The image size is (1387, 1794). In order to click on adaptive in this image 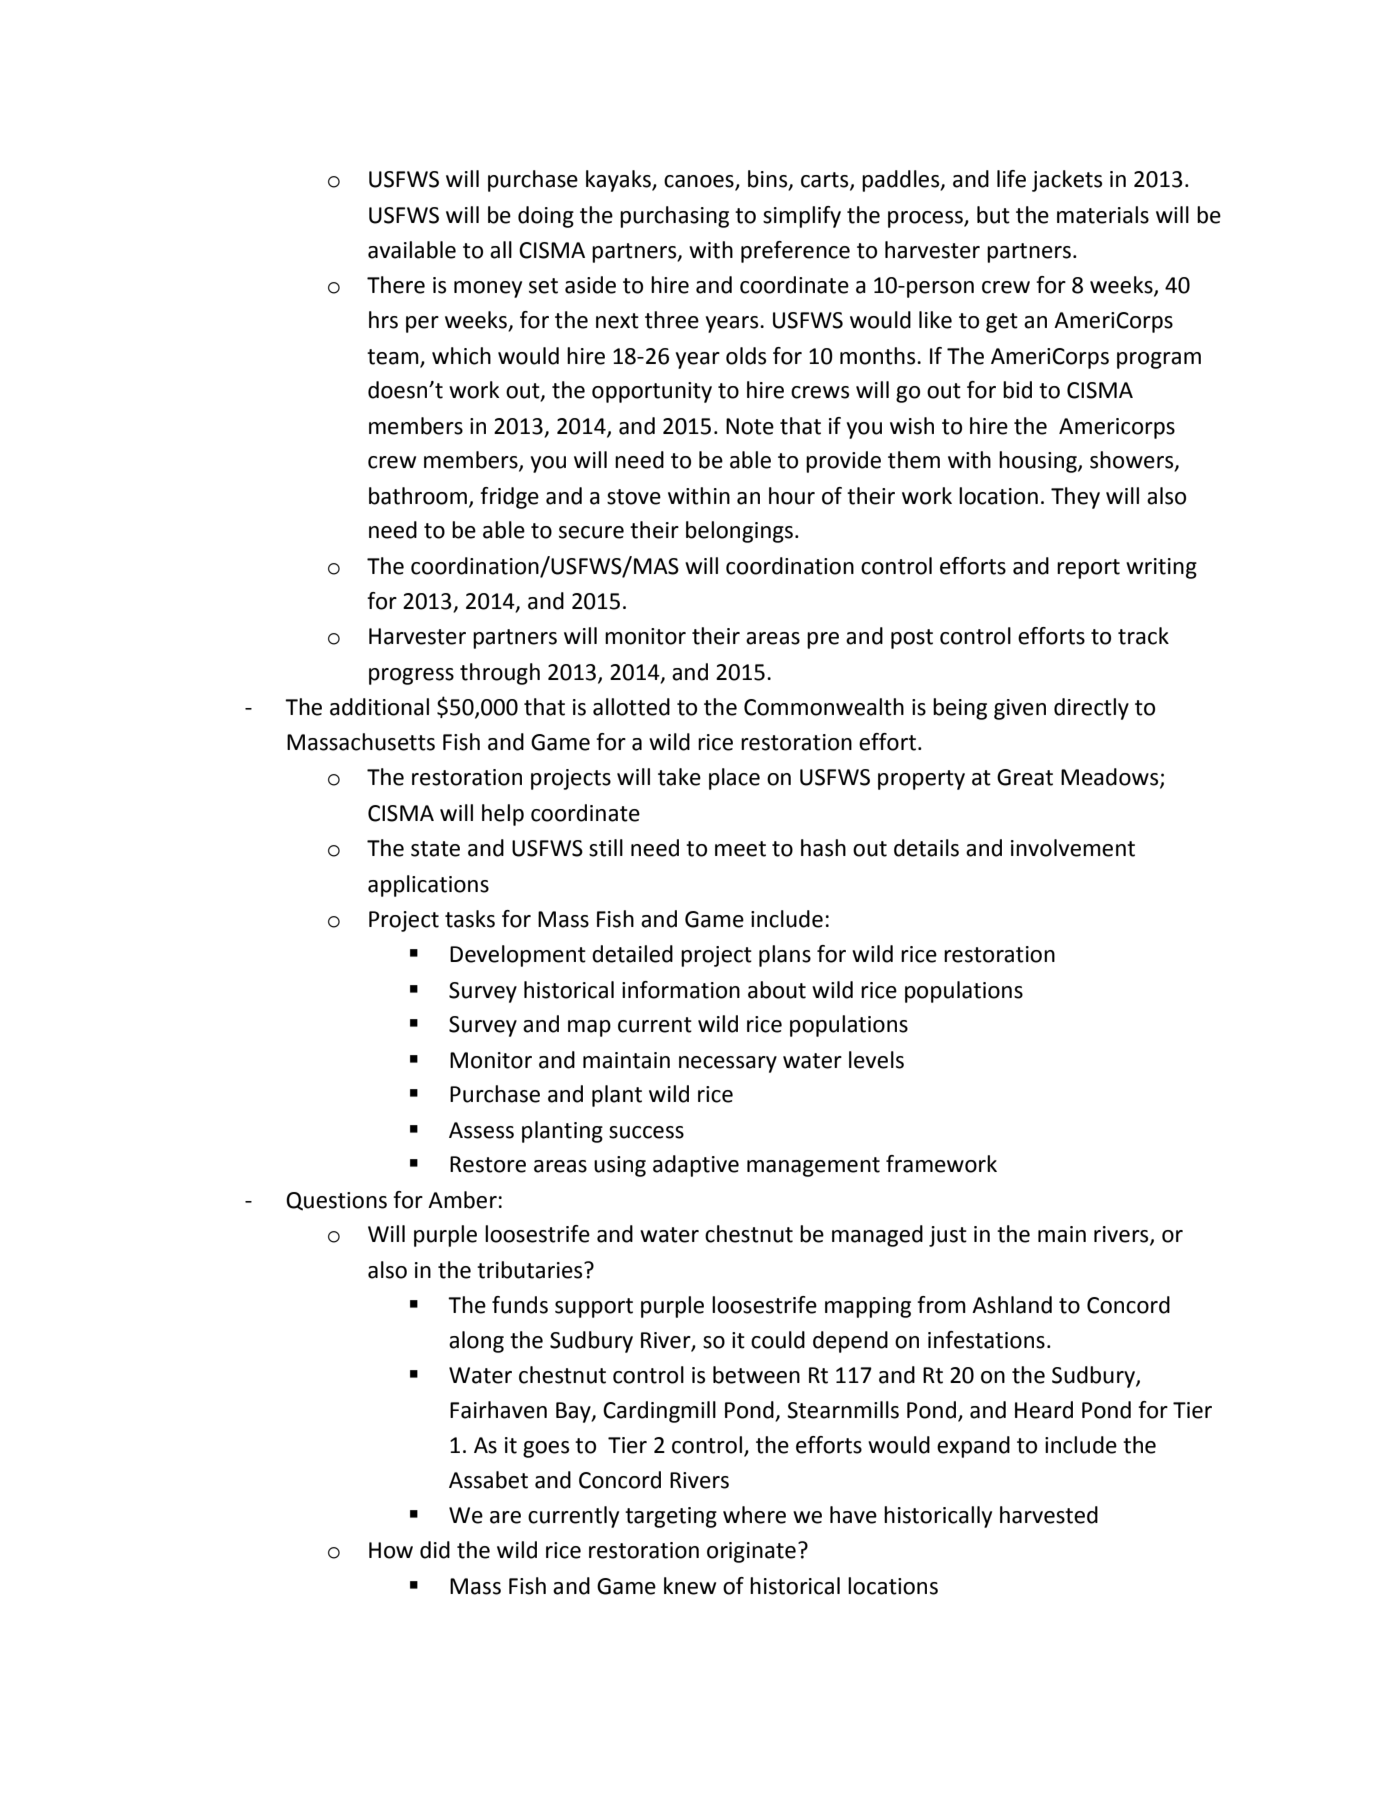, I will do `click(696, 1166)`.
